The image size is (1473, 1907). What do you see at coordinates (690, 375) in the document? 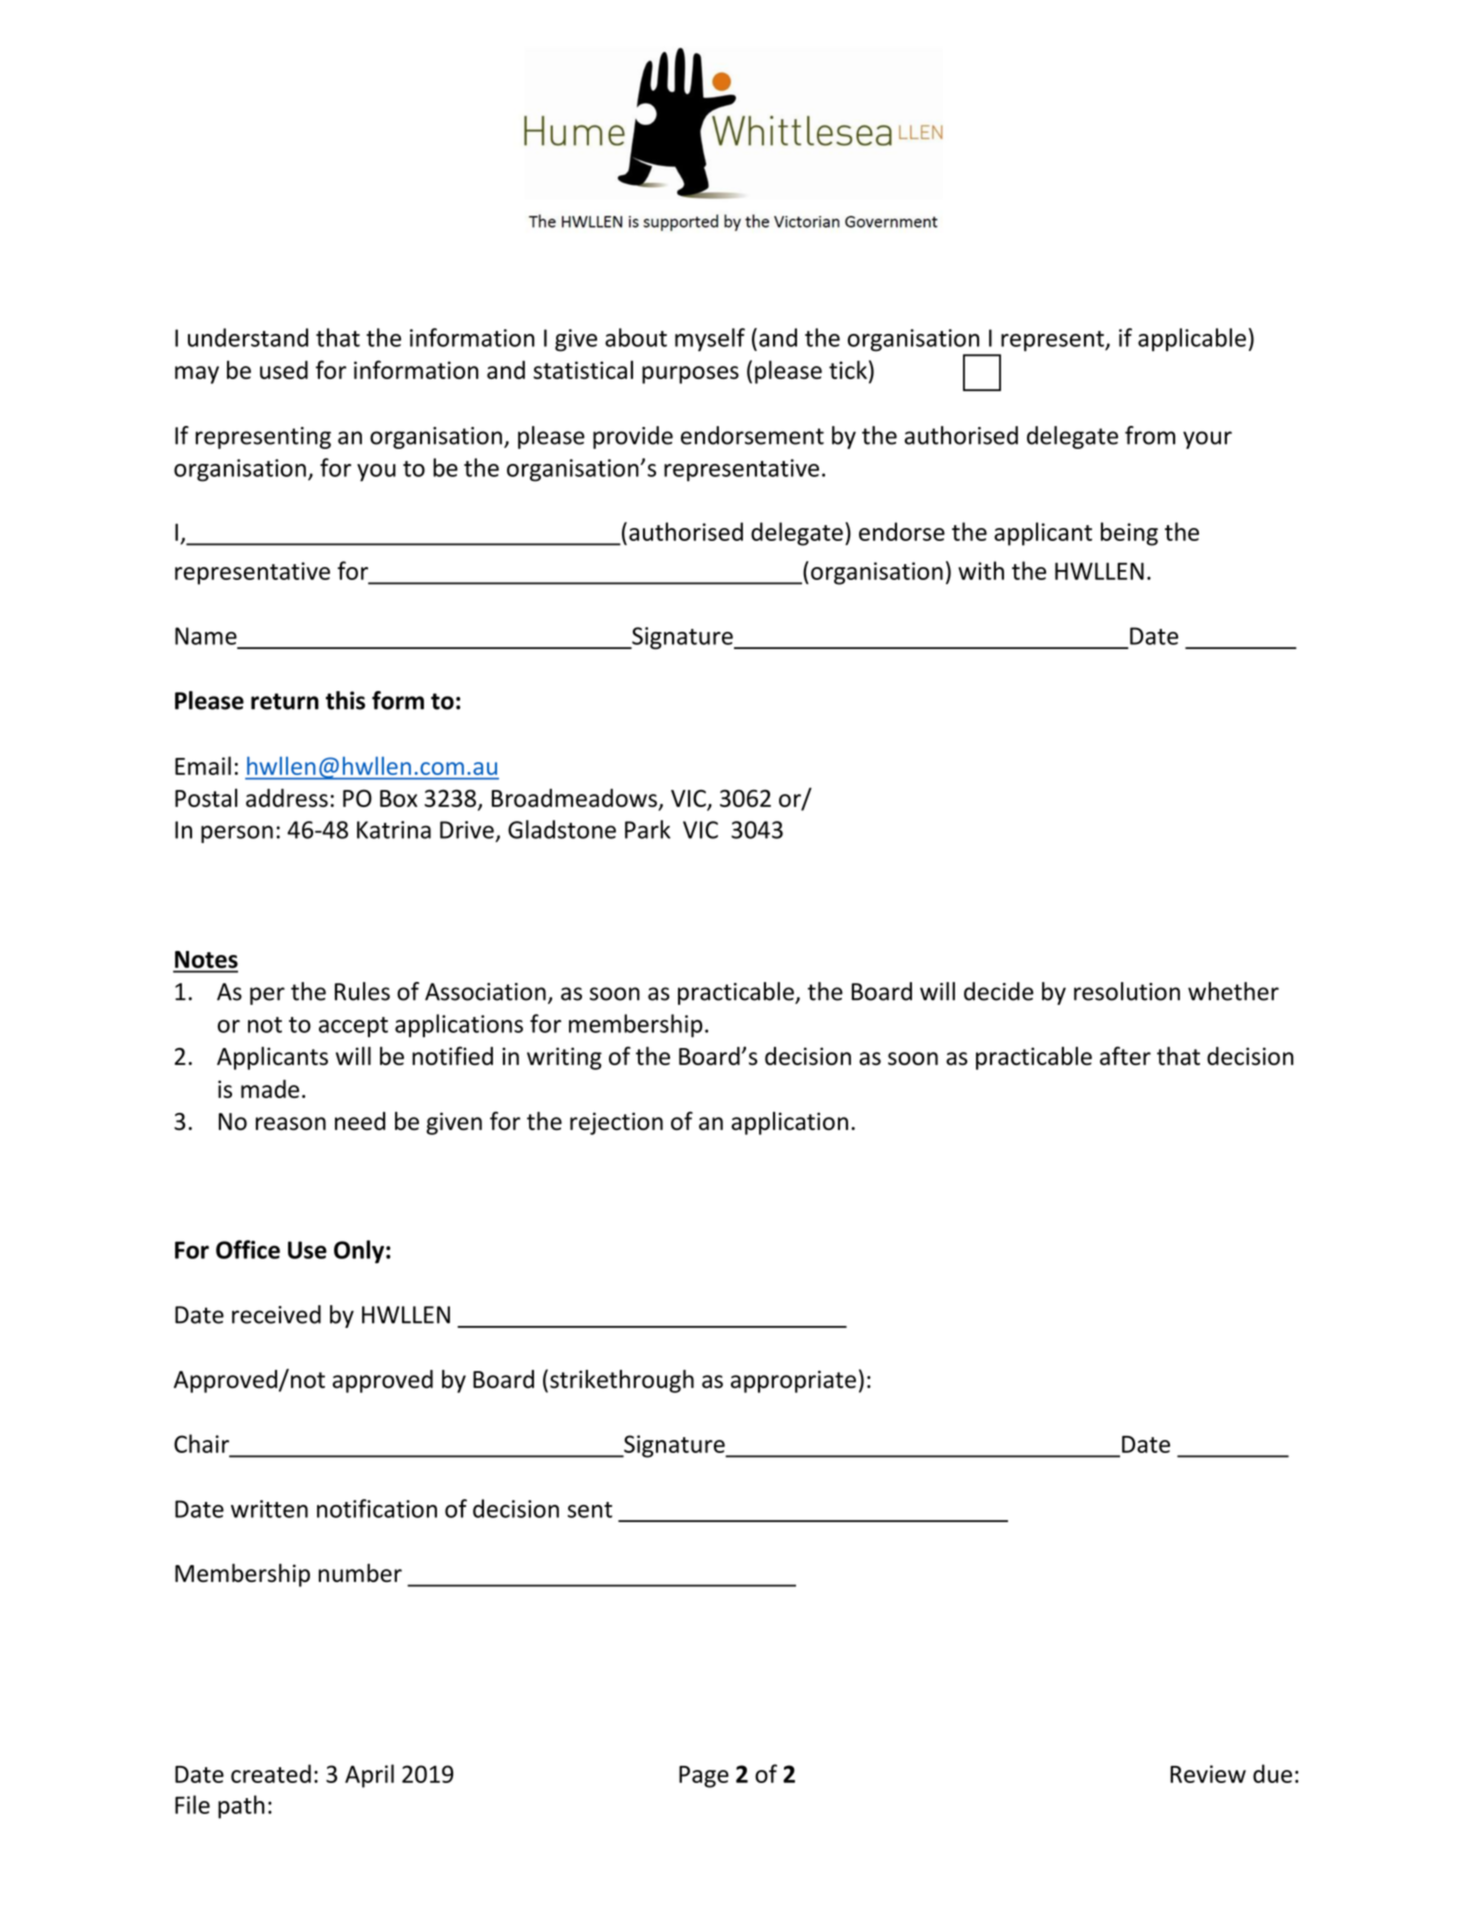
I see `purposes` at bounding box center [690, 375].
